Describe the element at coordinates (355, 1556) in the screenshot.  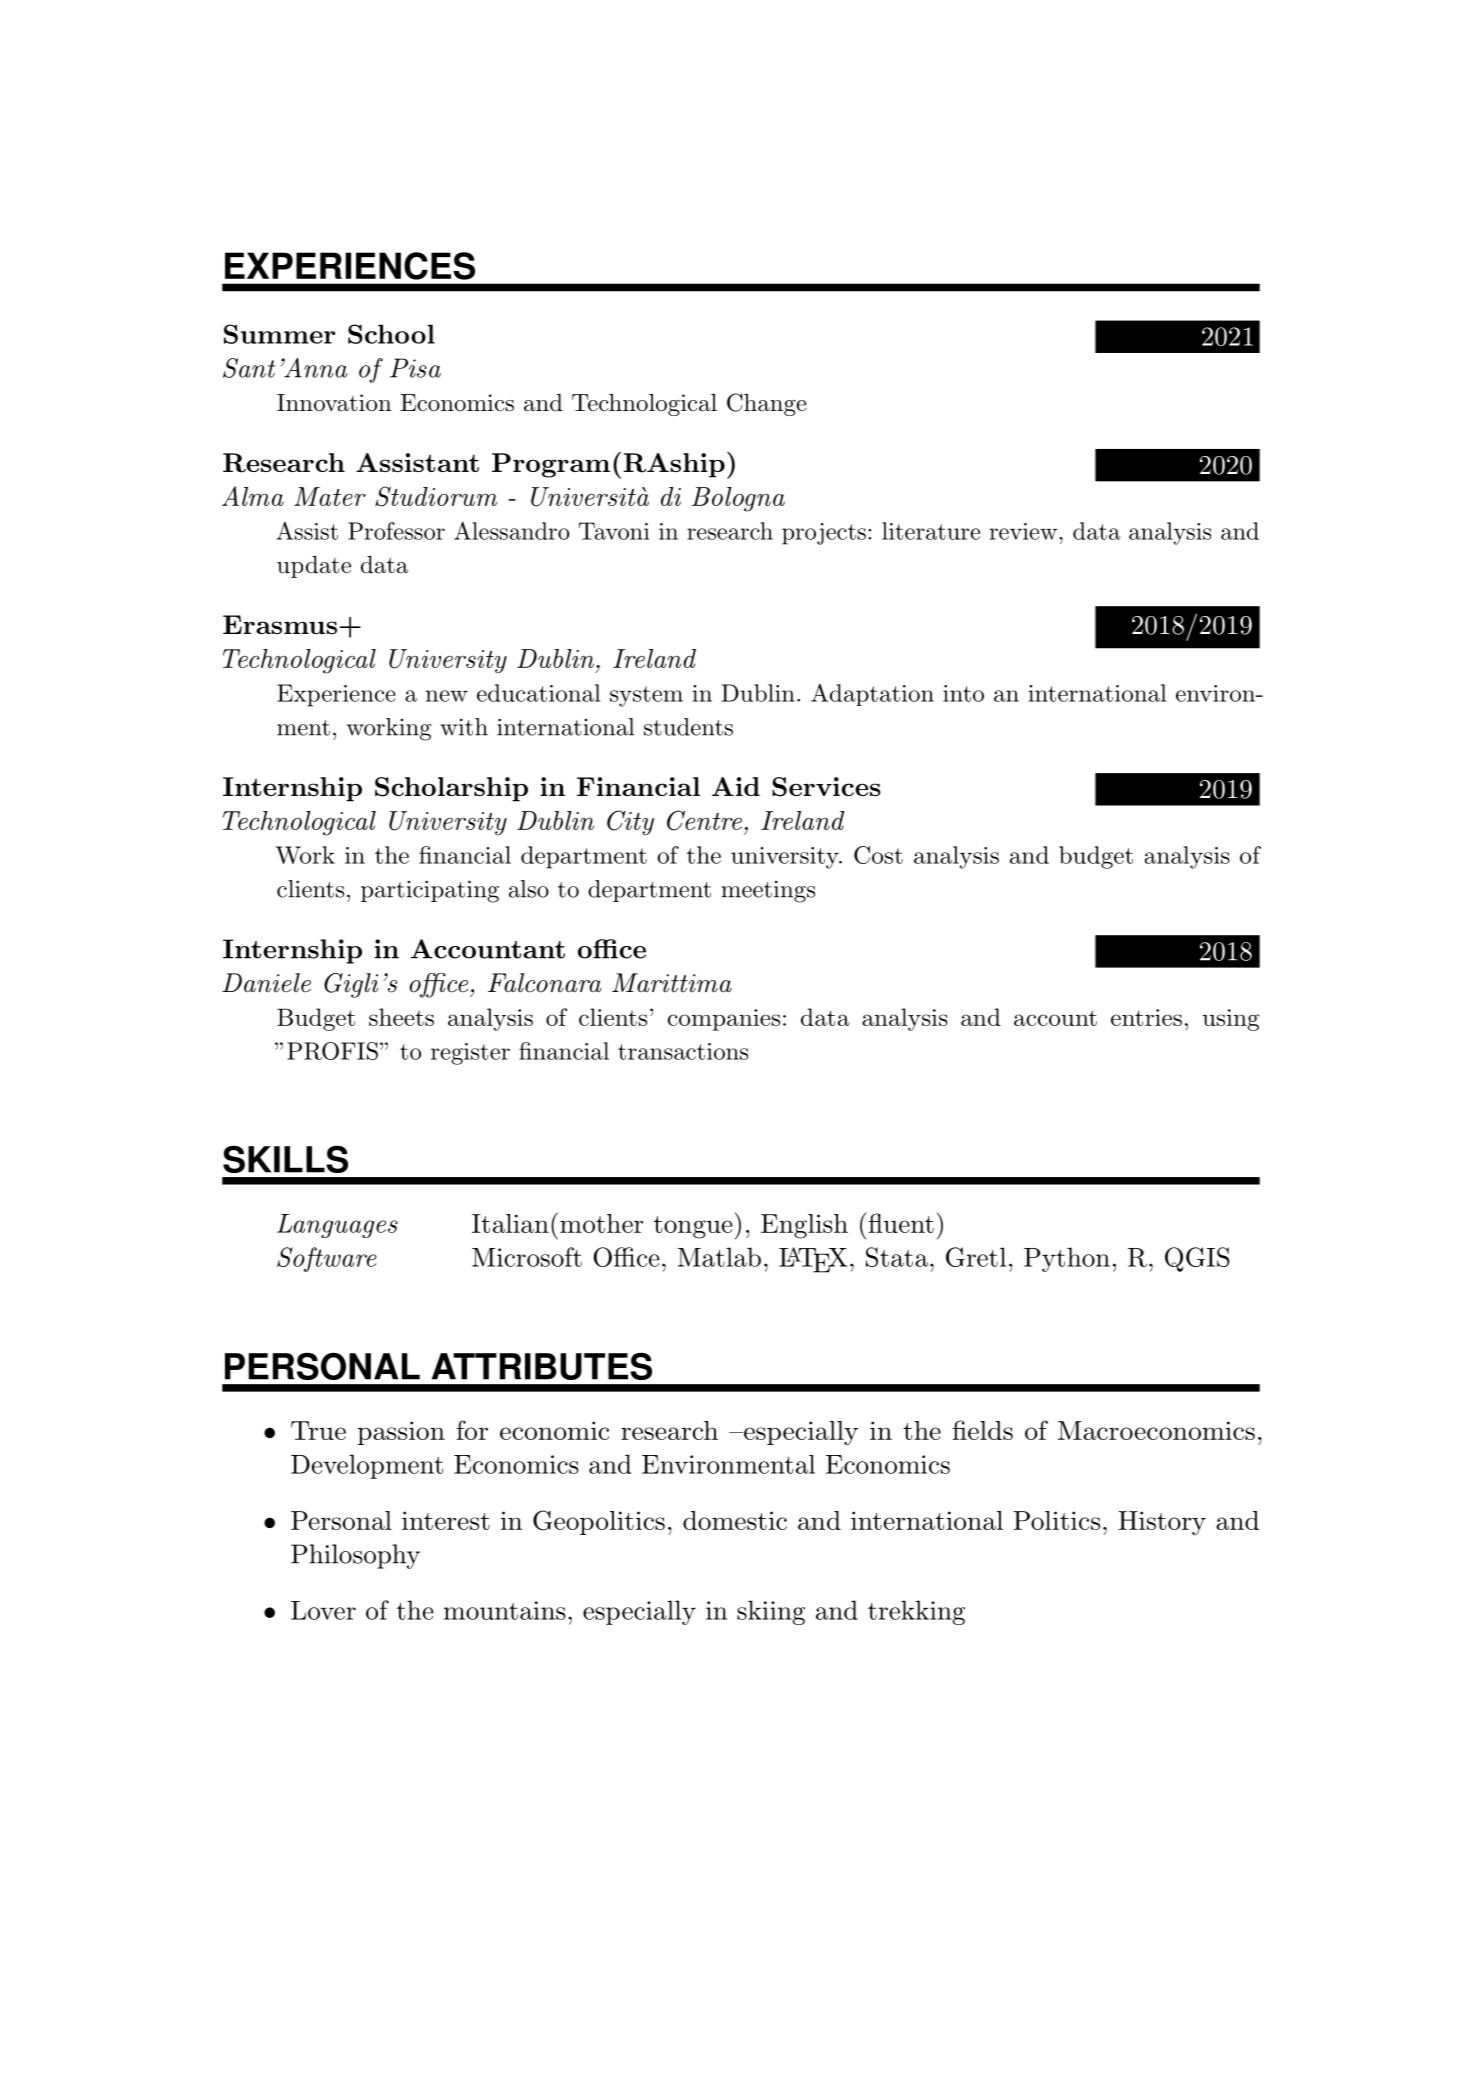
I see `Philosophy` at that location.
